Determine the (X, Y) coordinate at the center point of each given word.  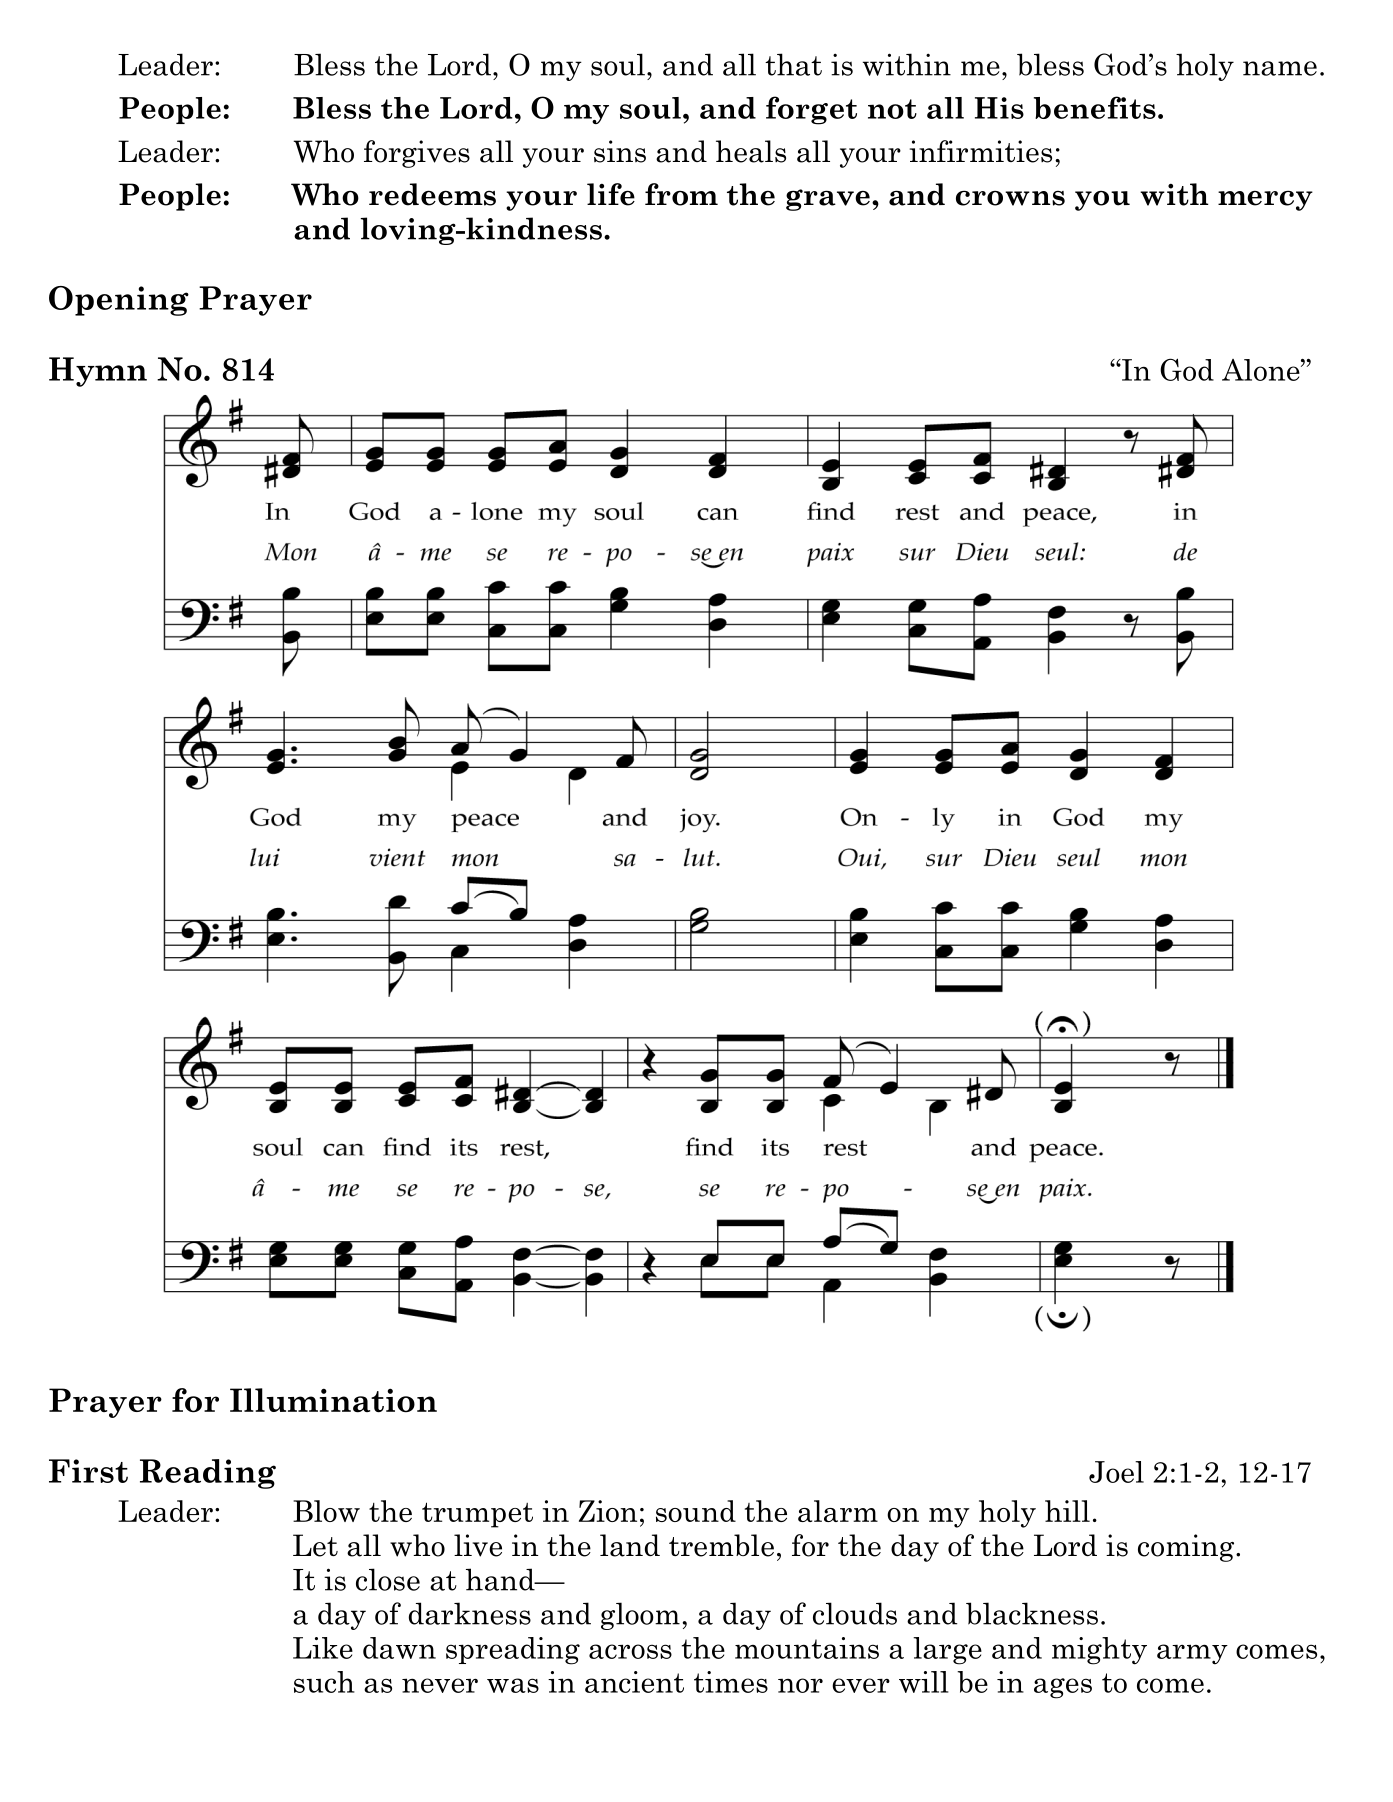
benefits (1095, 107)
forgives (417, 154)
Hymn (98, 372)
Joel (1116, 1472)
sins (620, 151)
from (681, 194)
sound (696, 1511)
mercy (1265, 200)
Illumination (333, 1400)
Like (323, 1648)
